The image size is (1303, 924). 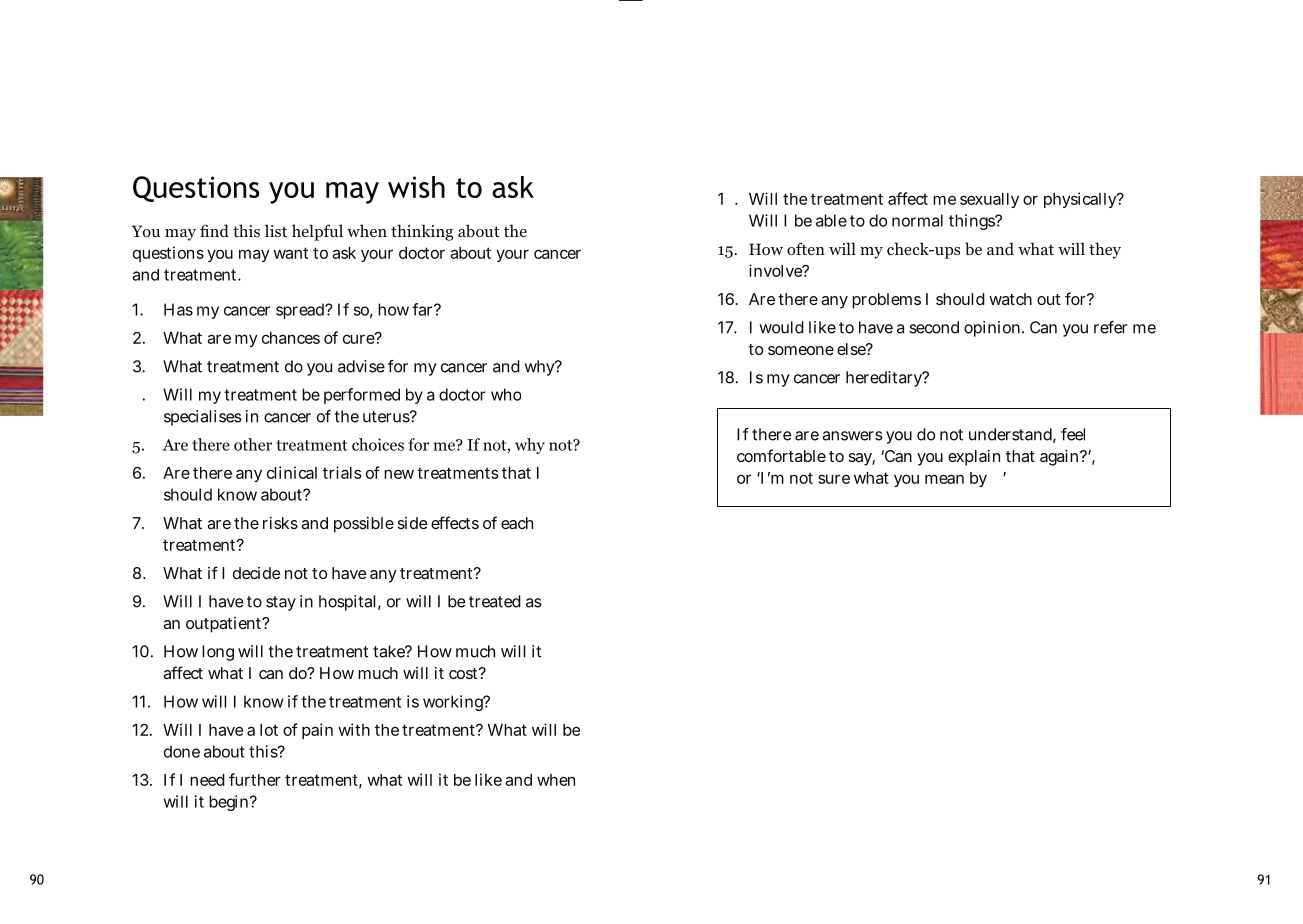 I want to click on sexually, so click(x=989, y=200).
